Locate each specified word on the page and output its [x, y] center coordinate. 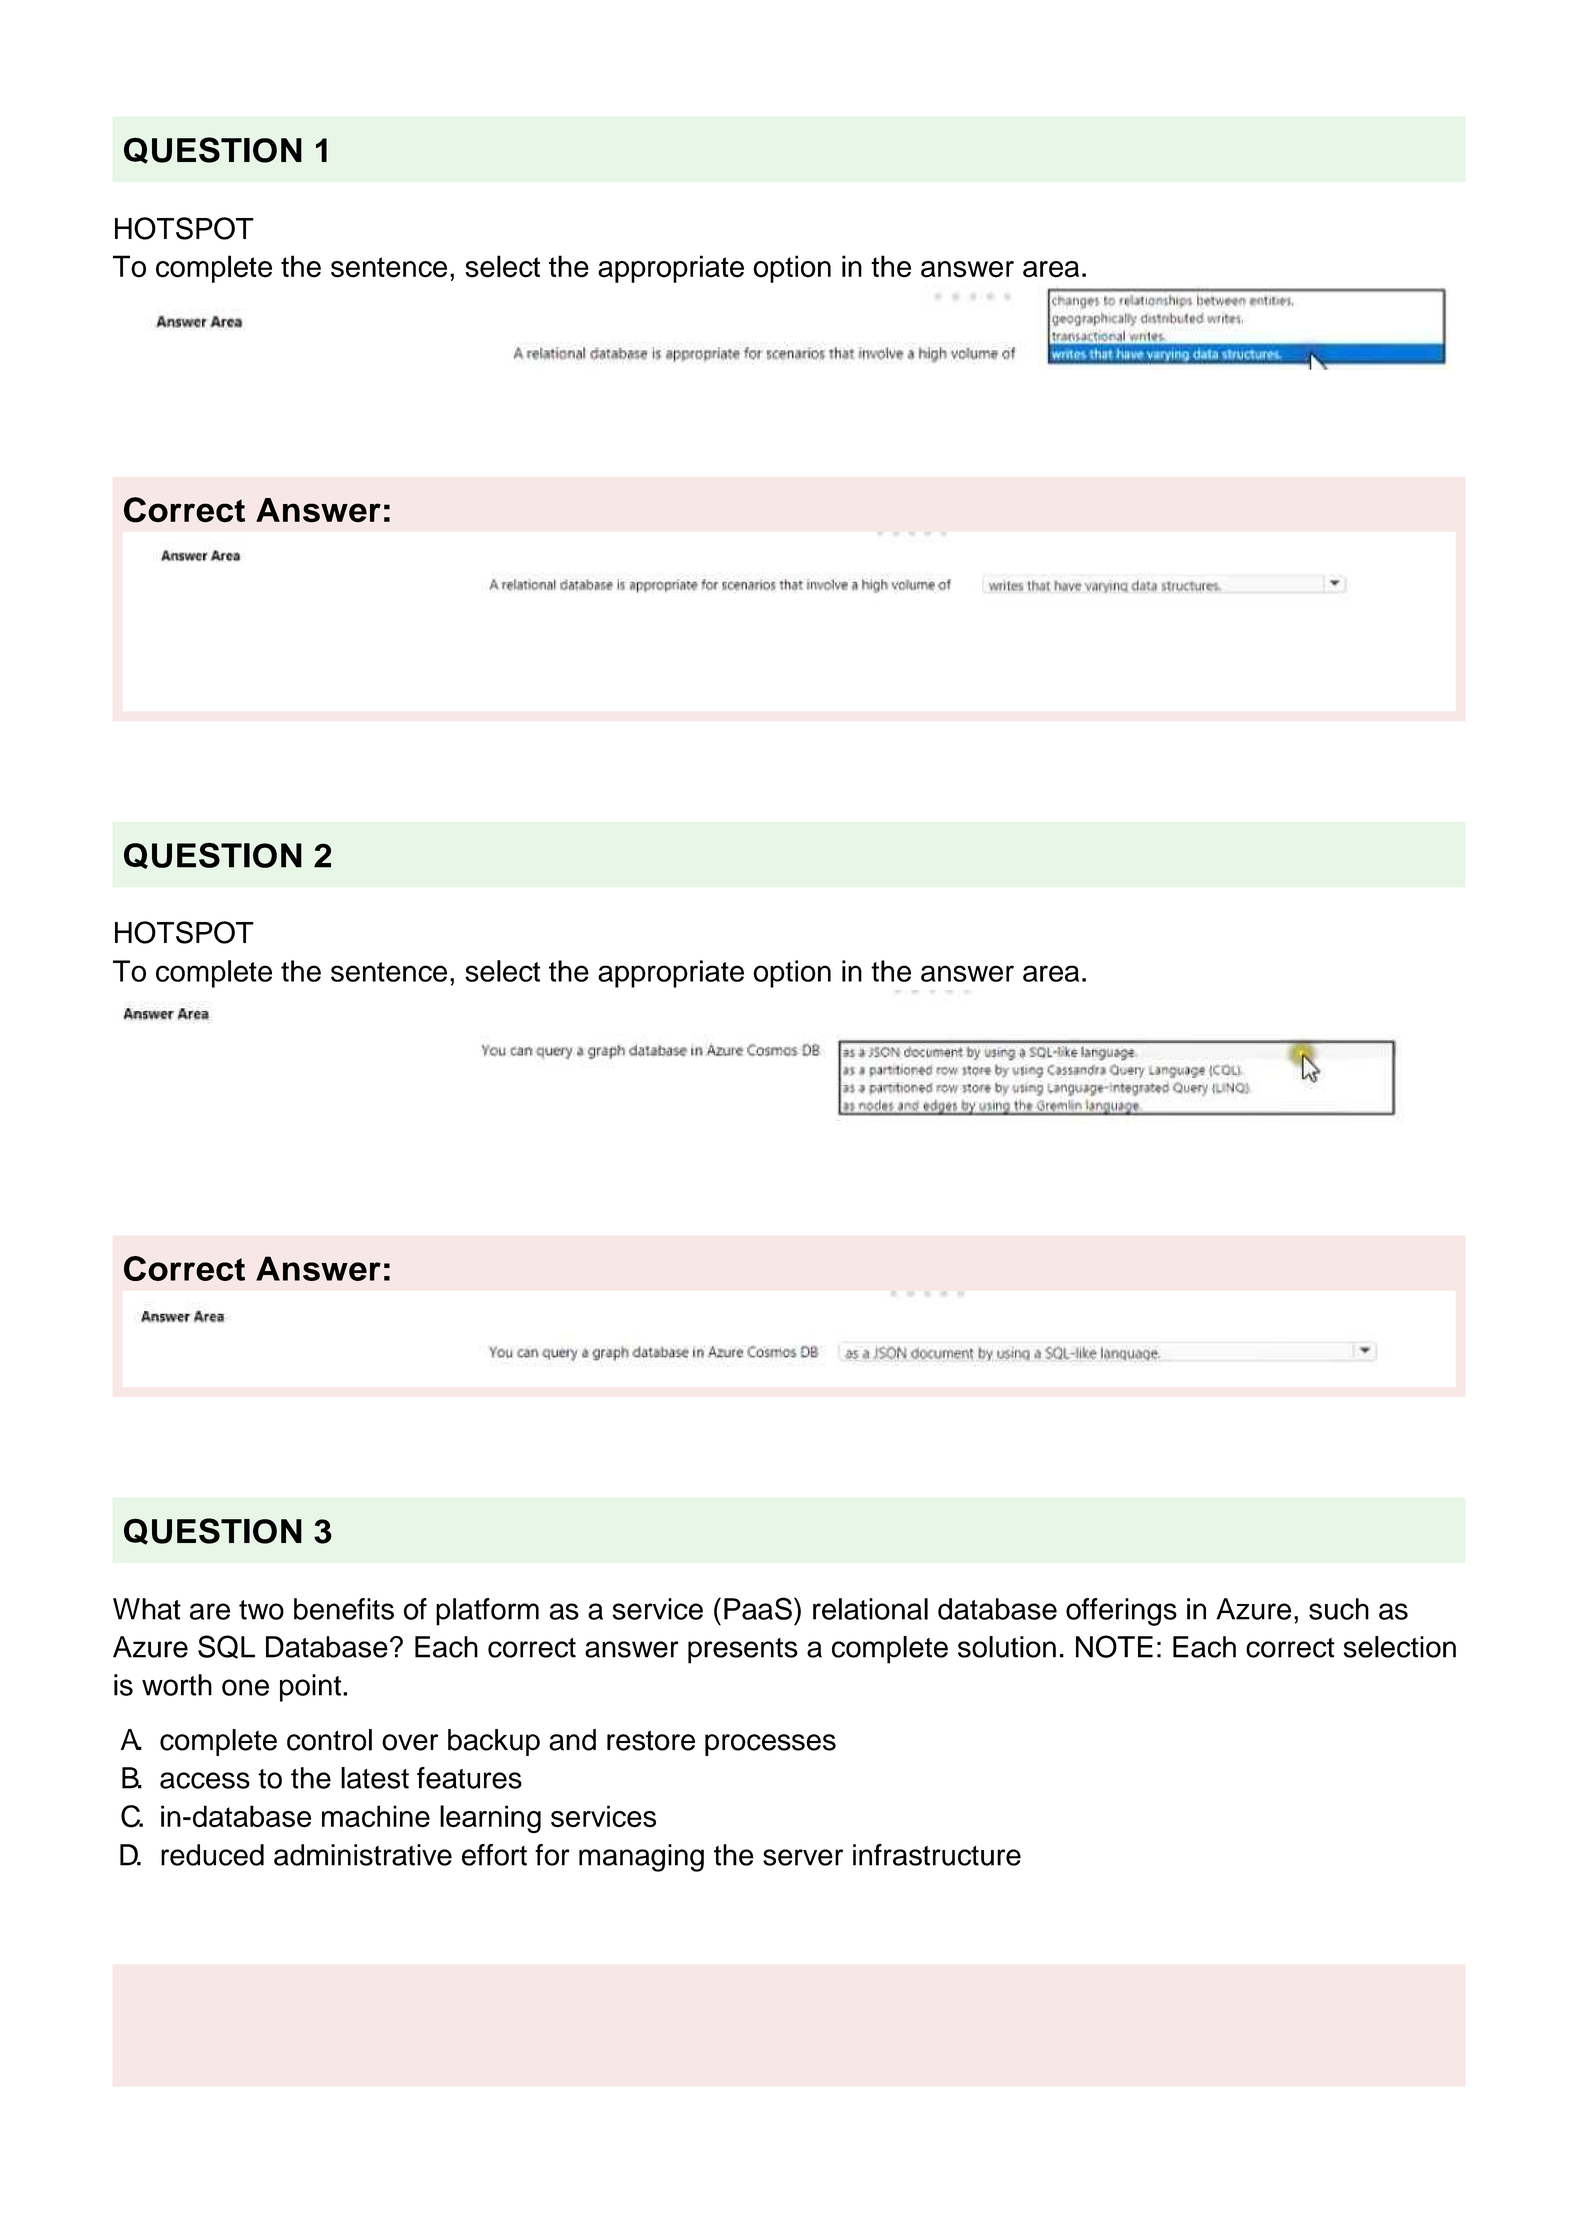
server [803, 1857]
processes [770, 1745]
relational [870, 1609]
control [329, 1740]
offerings [1121, 1612]
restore [651, 1740]
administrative [363, 1855]
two [261, 1610]
